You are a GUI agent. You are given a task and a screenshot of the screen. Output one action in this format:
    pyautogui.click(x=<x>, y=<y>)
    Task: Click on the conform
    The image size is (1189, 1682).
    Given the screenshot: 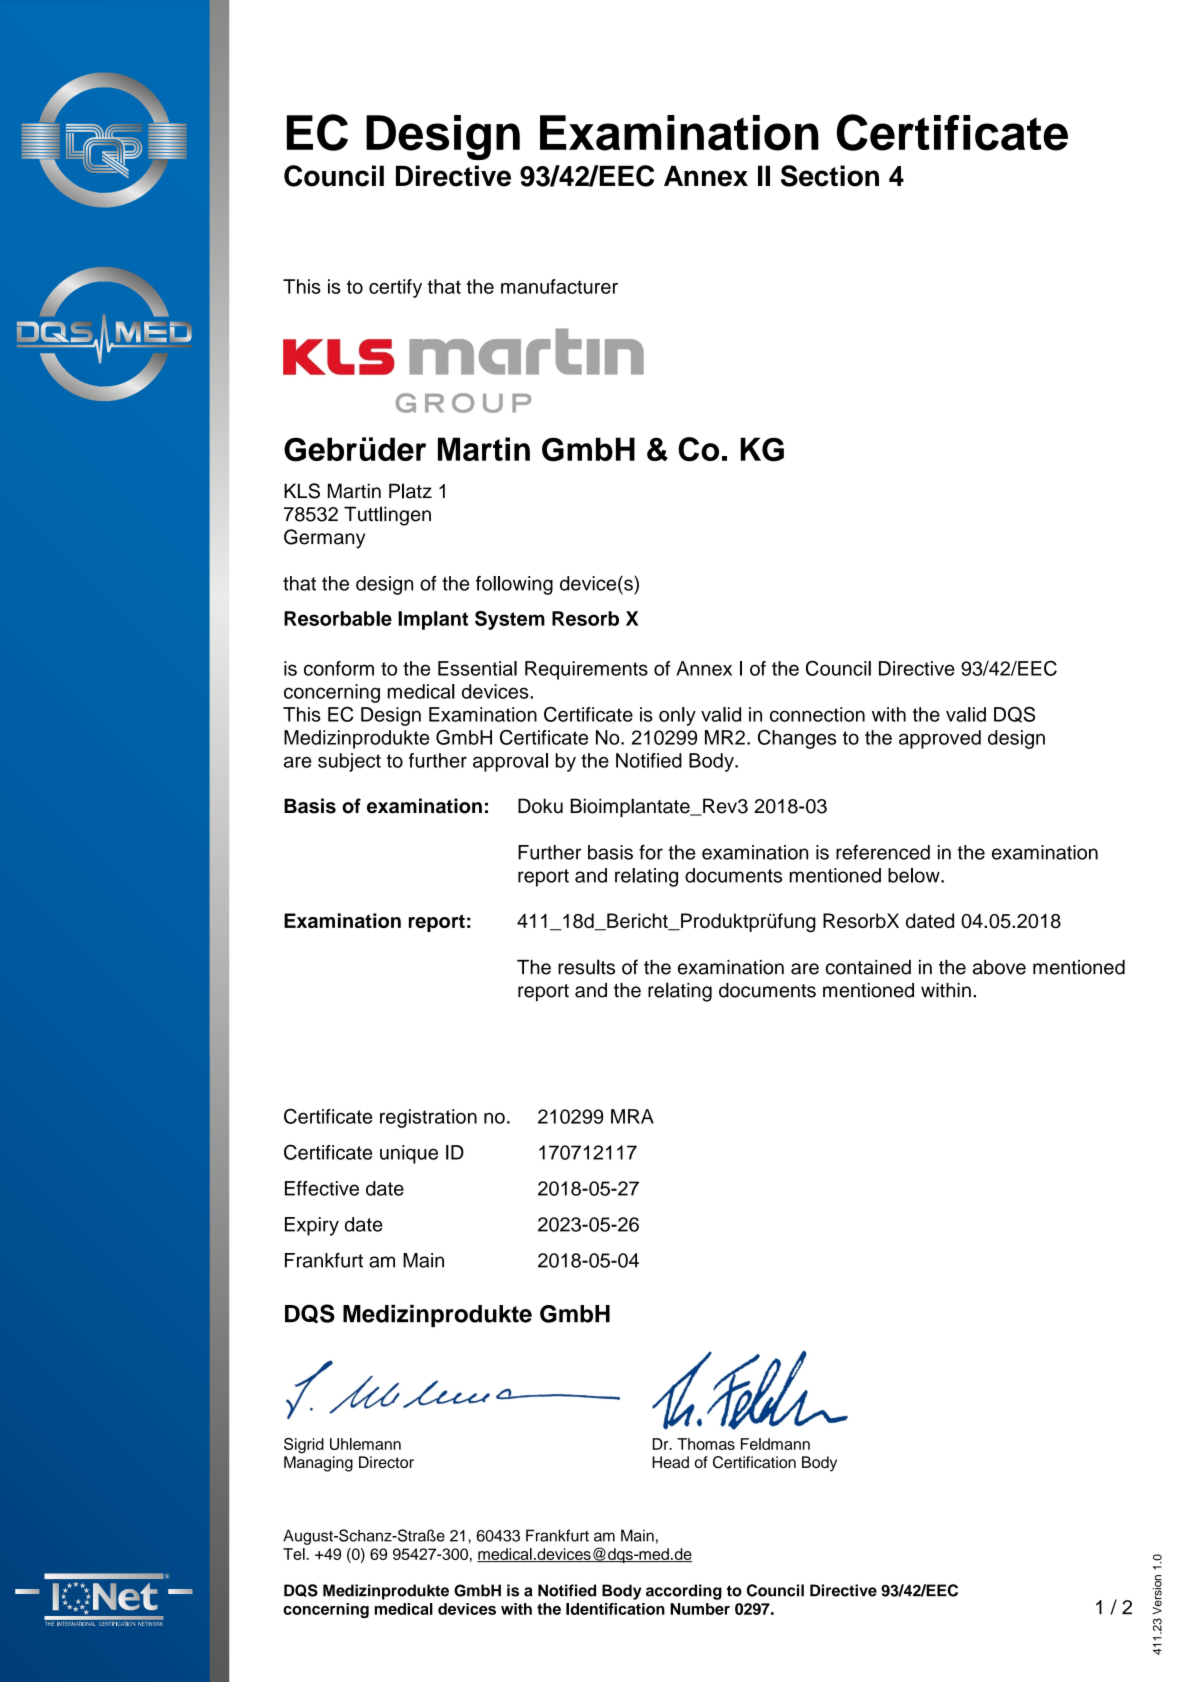 What is the action you would take?
    pyautogui.click(x=339, y=668)
